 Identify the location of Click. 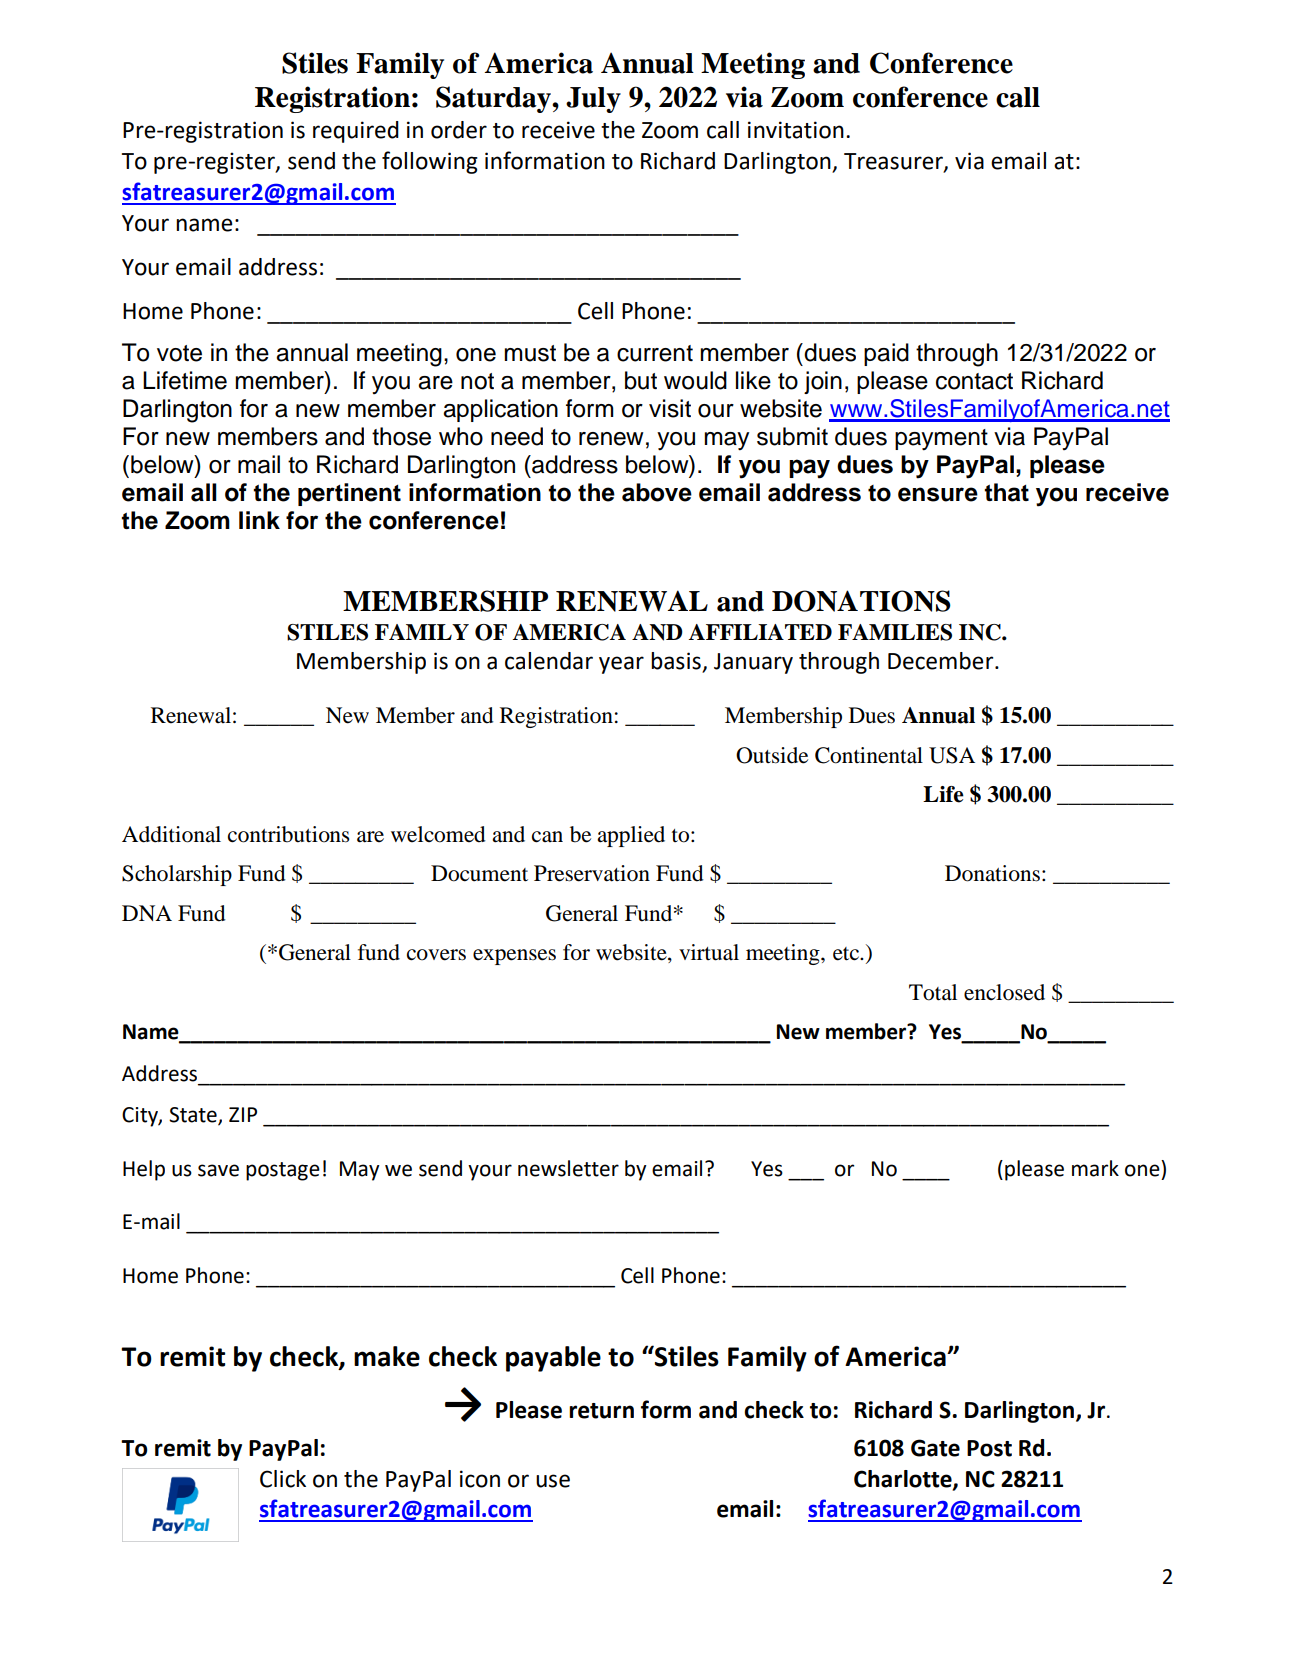
(283, 1479).
